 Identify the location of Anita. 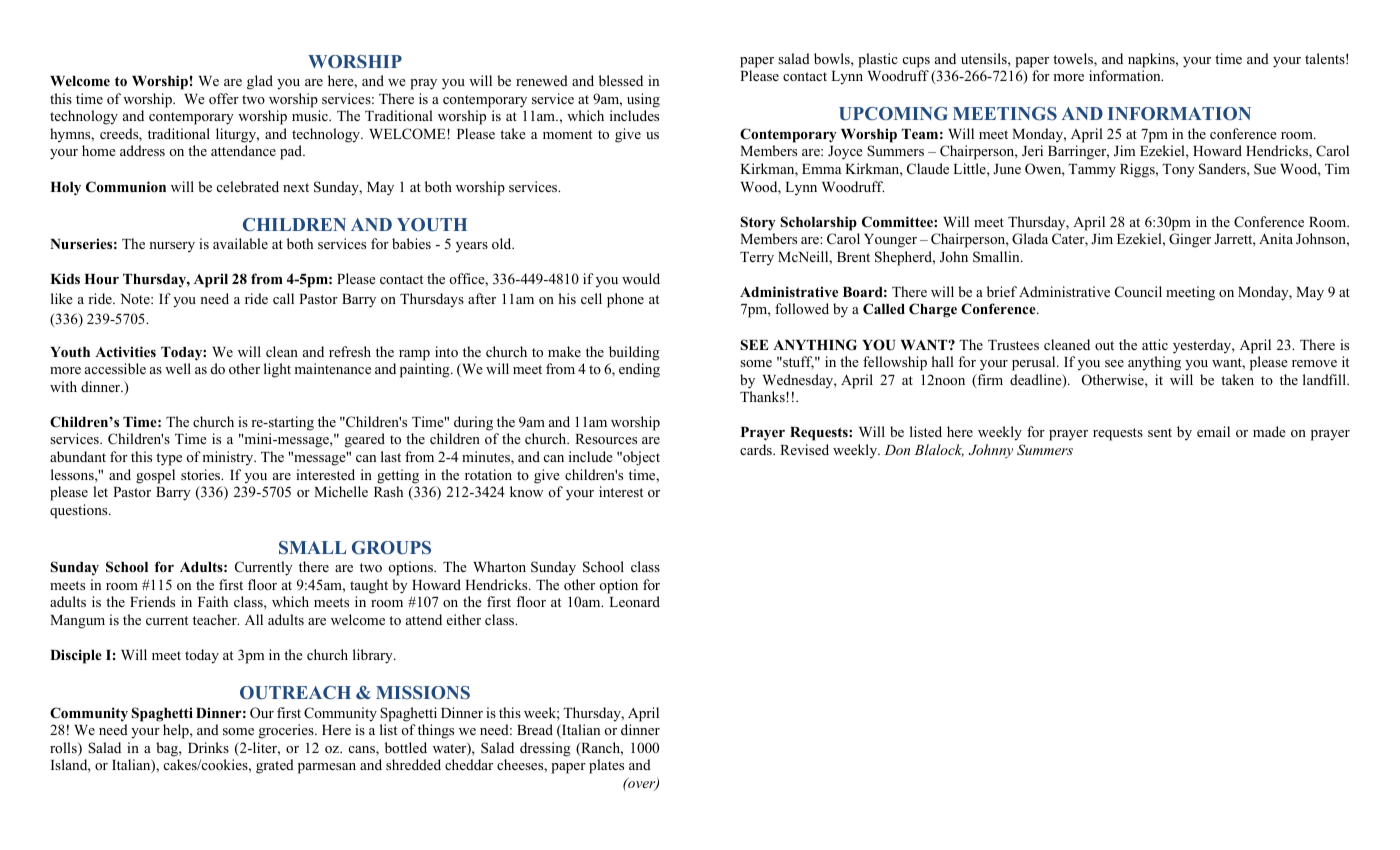
(1276, 238).
